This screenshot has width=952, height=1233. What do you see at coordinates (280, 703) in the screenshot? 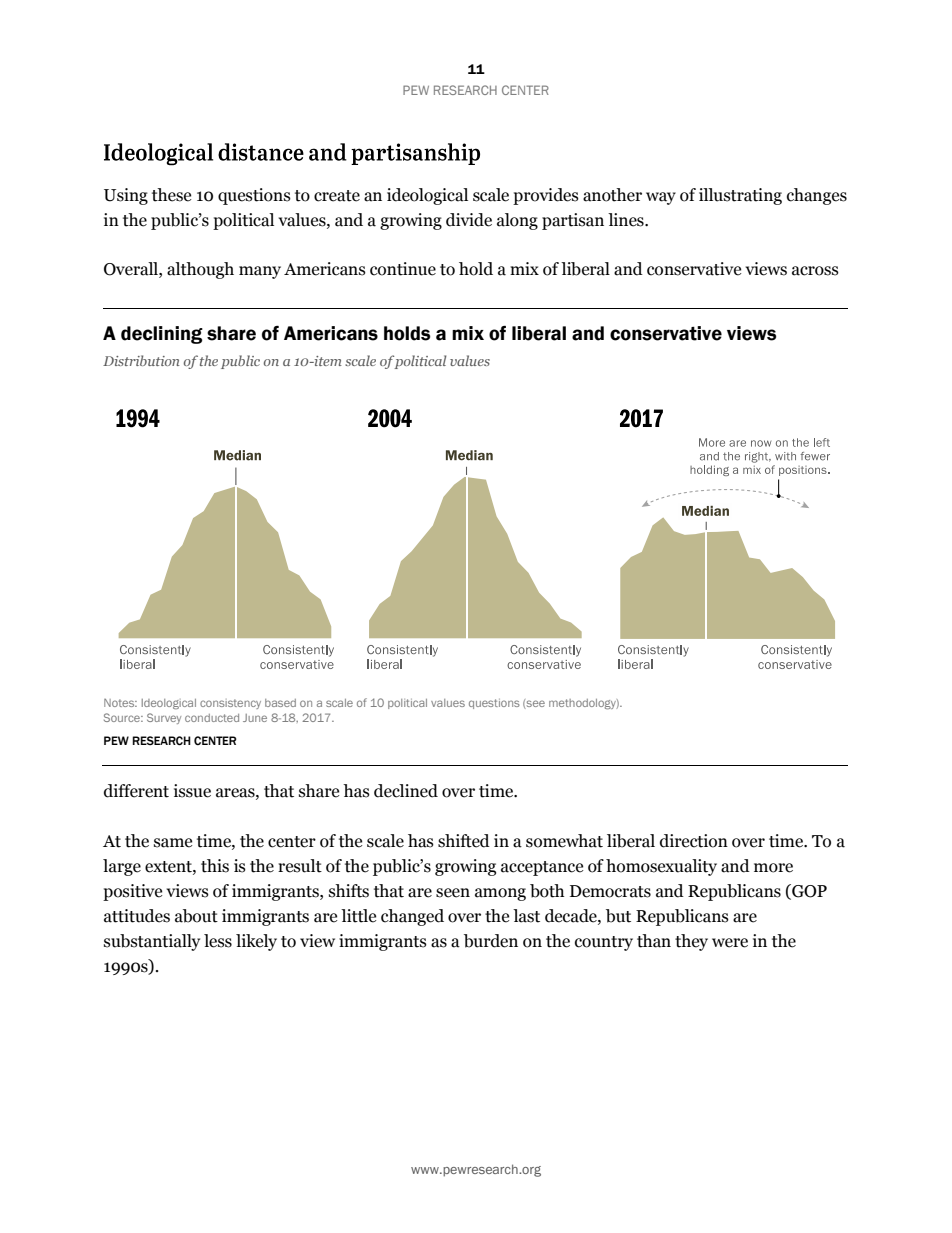
I see `based` at bounding box center [280, 703].
